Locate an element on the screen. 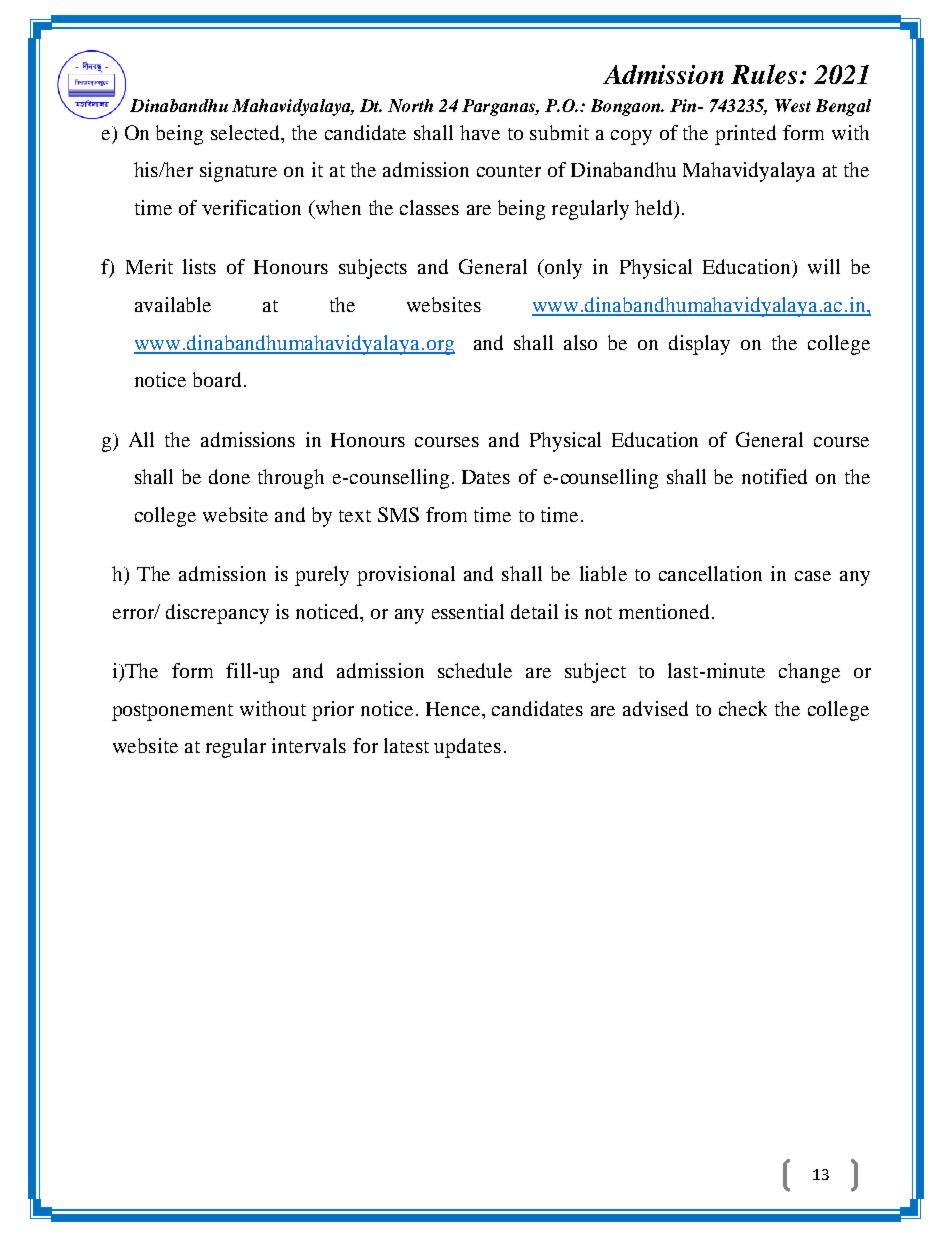 The width and height of the screenshot is (952, 1233). West is located at coordinates (793, 105).
